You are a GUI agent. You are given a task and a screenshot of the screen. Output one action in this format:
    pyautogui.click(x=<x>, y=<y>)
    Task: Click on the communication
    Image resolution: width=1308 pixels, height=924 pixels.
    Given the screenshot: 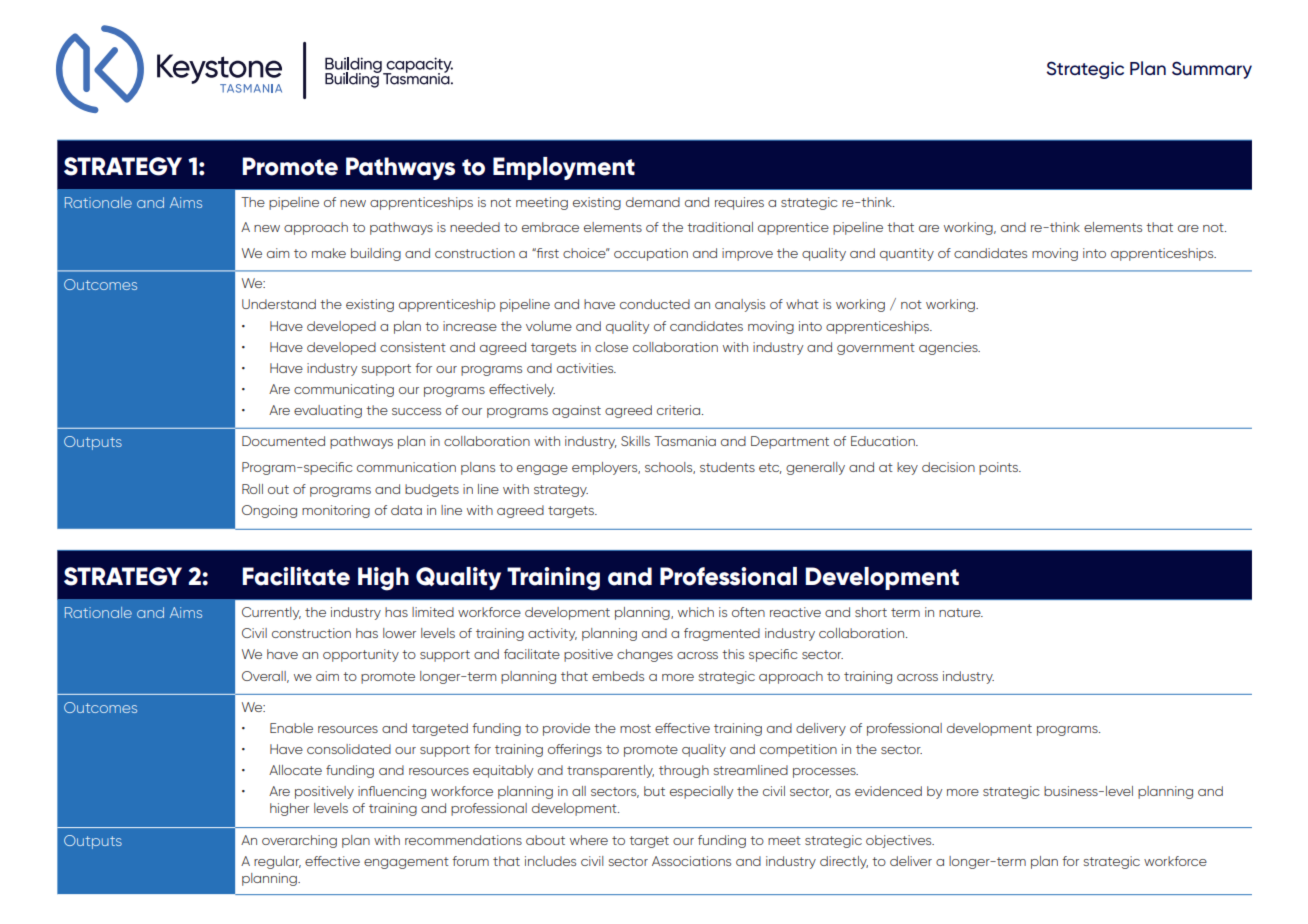 What is the action you would take?
    pyautogui.click(x=406, y=467)
